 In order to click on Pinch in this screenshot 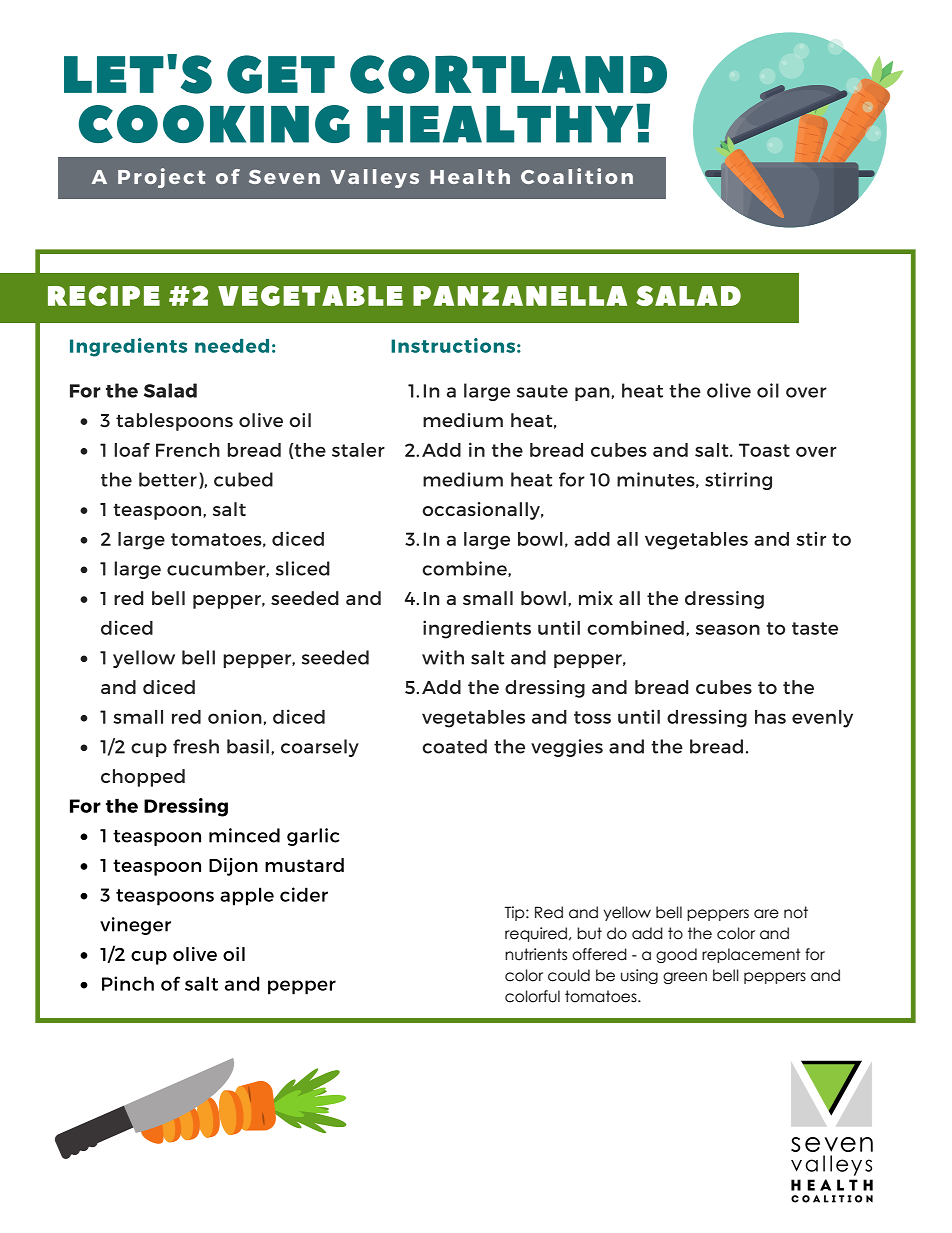, I will do `click(128, 983)`.
